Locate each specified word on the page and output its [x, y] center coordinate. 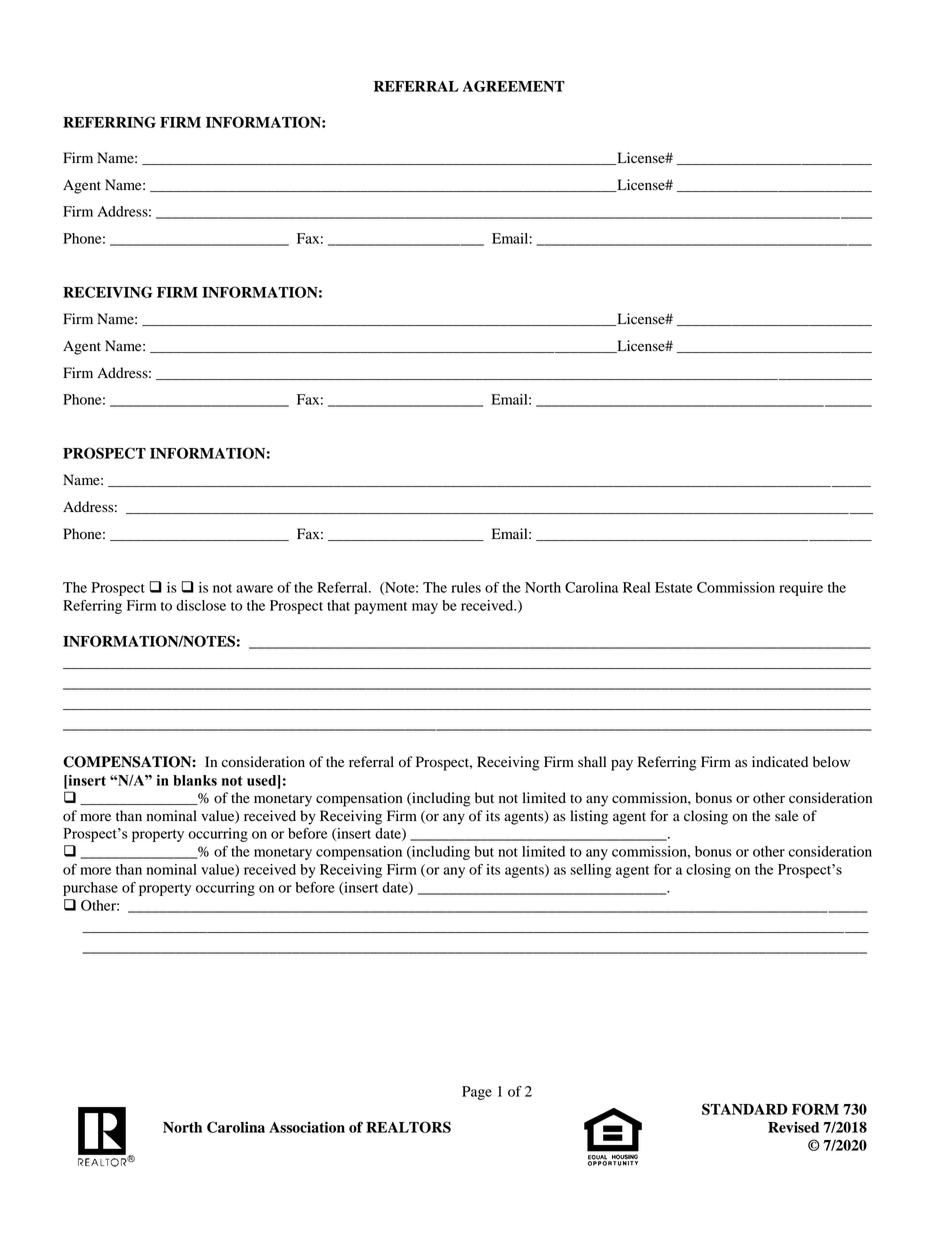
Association [307, 1127]
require [801, 589]
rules [466, 587]
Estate [674, 587]
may [425, 608]
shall [592, 761]
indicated [780, 762]
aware [254, 589]
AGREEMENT [514, 86]
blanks [195, 780]
